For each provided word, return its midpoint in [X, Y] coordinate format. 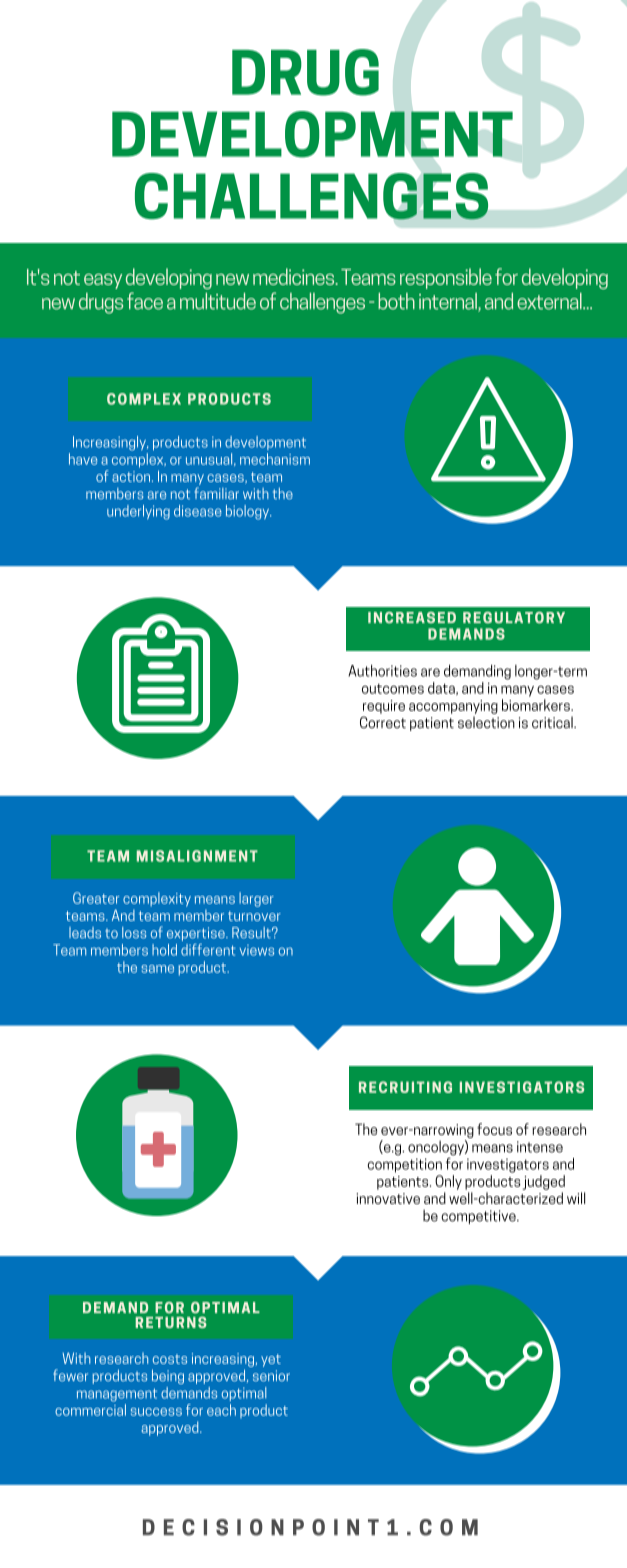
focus [494, 1129]
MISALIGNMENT [197, 856]
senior [271, 1375]
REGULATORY [514, 618]
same [157, 969]
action [132, 476]
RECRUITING [405, 1087]
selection [486, 722]
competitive [479, 1217]
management [117, 1395]
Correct [383, 722]
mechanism [275, 459]
